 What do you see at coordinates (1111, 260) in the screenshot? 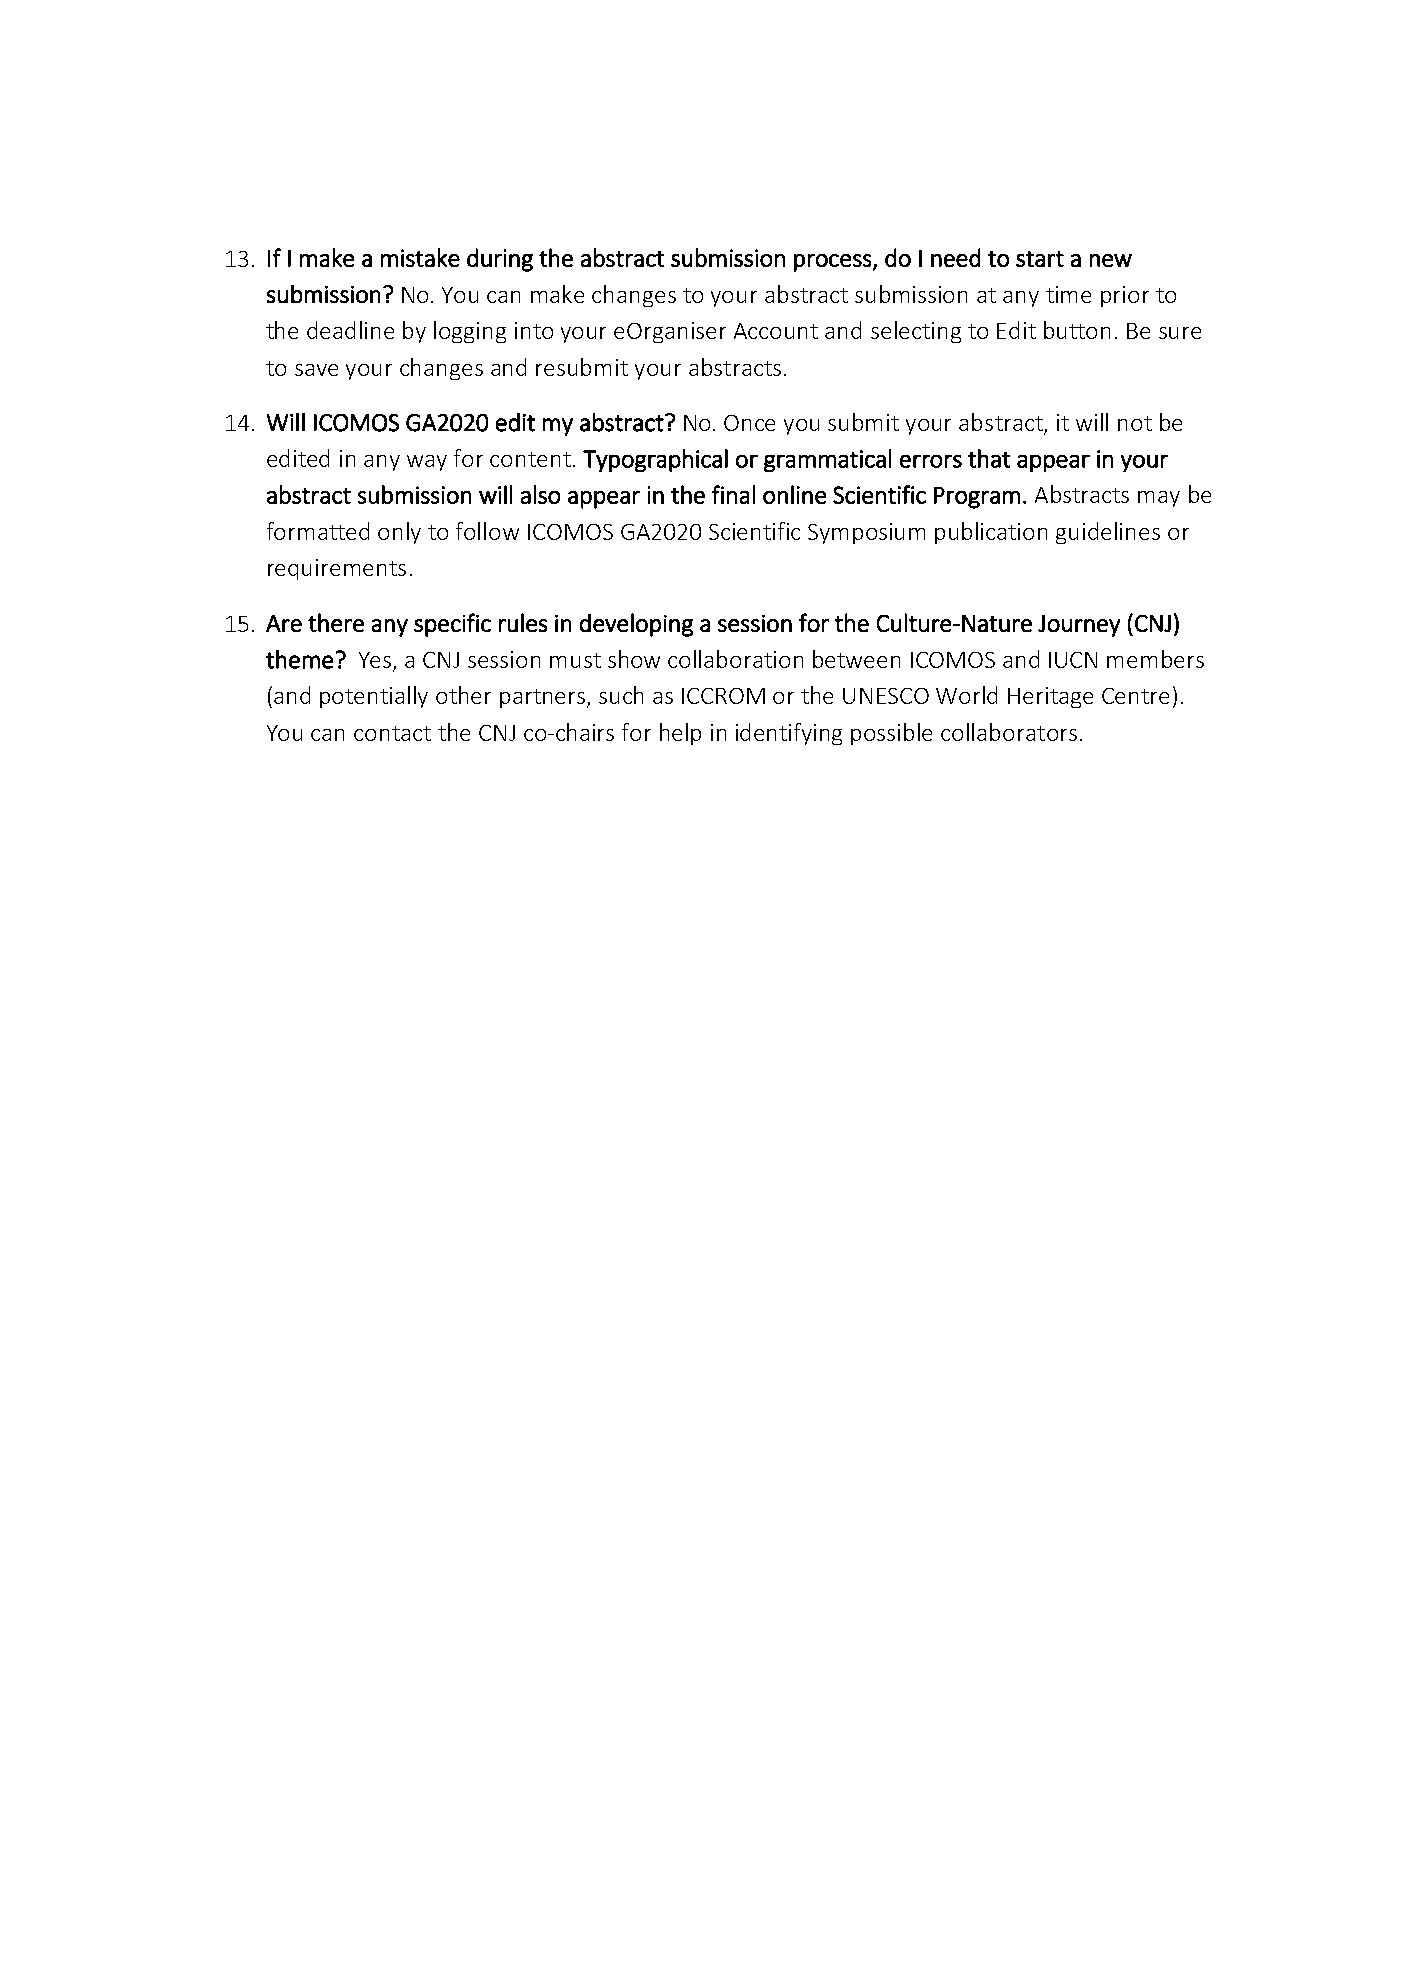
I see `new` at bounding box center [1111, 260].
